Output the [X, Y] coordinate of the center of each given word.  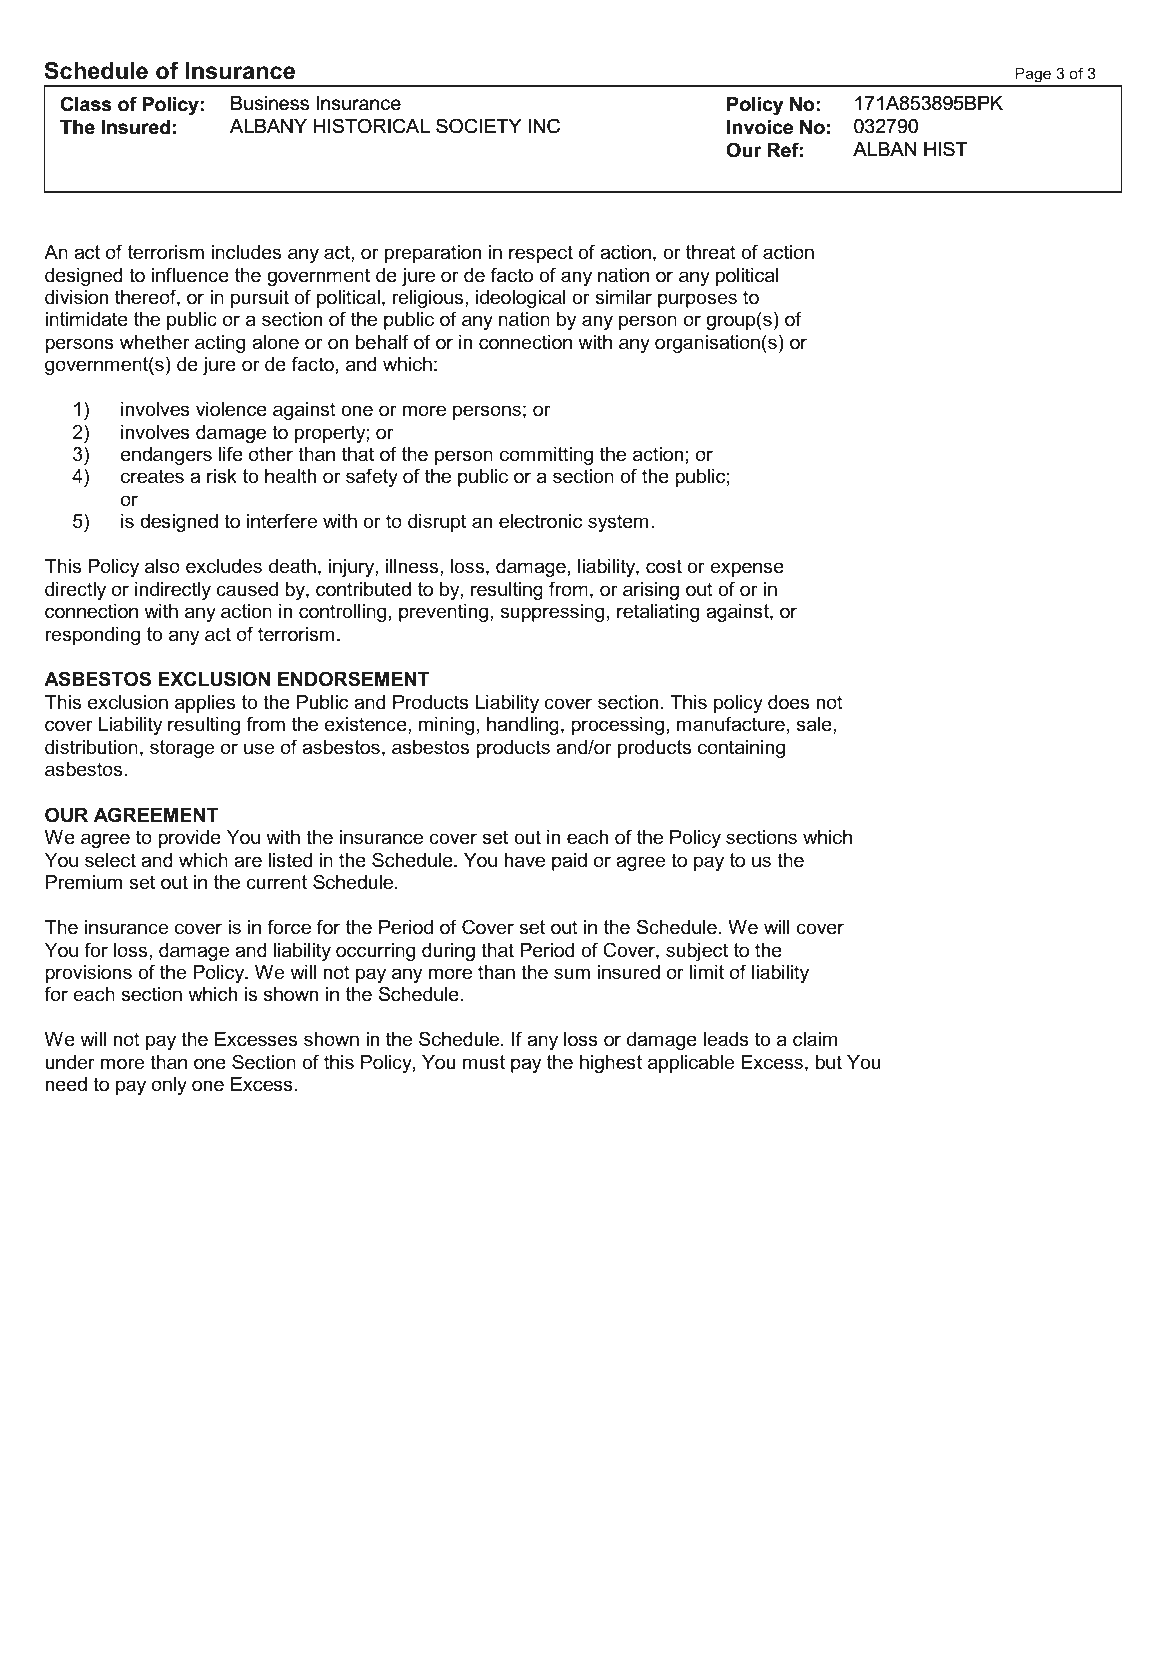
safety [372, 477]
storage [182, 749]
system [618, 523]
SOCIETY [478, 125]
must [484, 1062]
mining [446, 726]
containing [741, 749]
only [169, 1086]
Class [86, 104]
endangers [166, 456]
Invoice [760, 127]
